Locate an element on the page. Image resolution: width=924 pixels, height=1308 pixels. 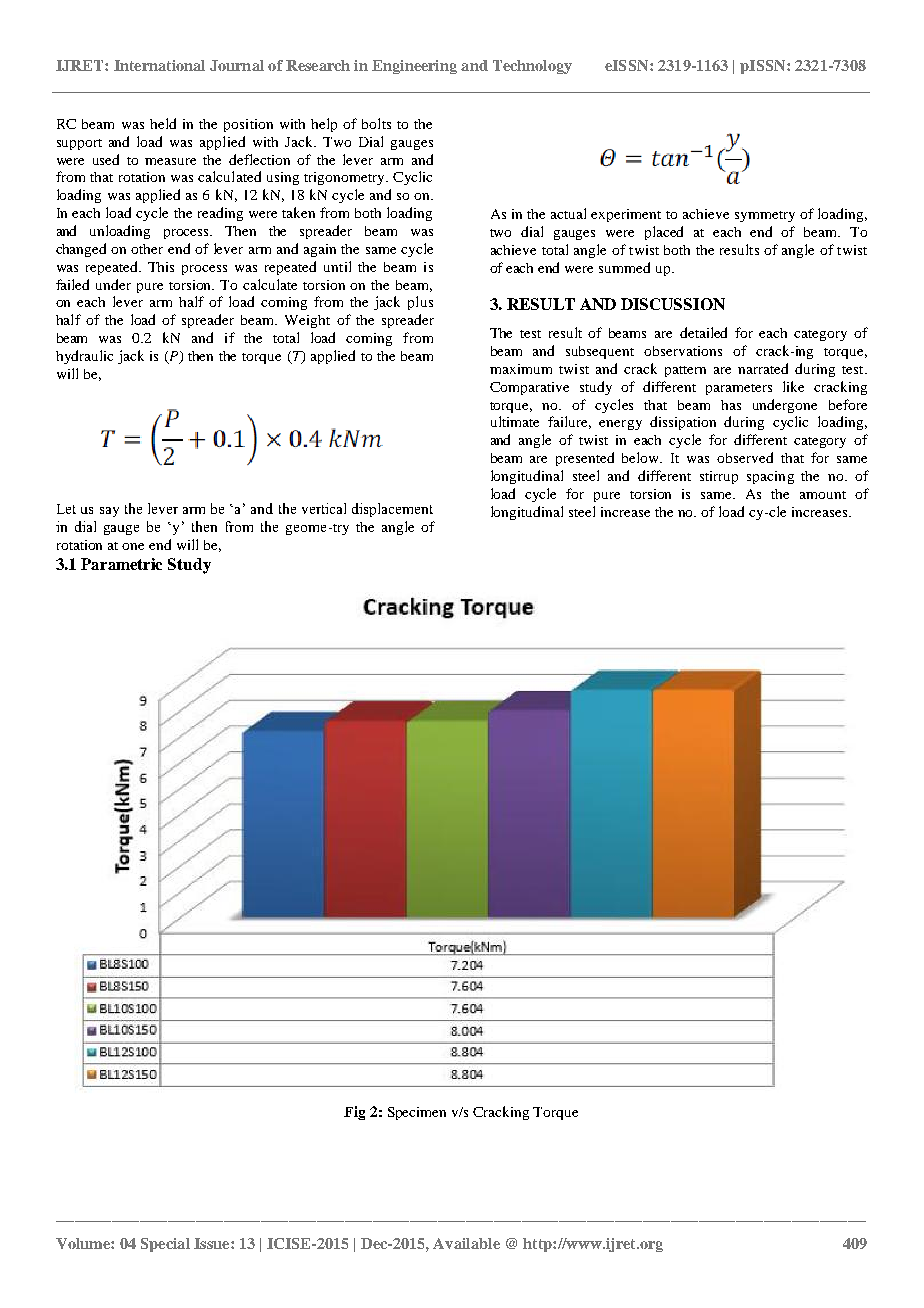
Parametric is located at coordinates (121, 564).
